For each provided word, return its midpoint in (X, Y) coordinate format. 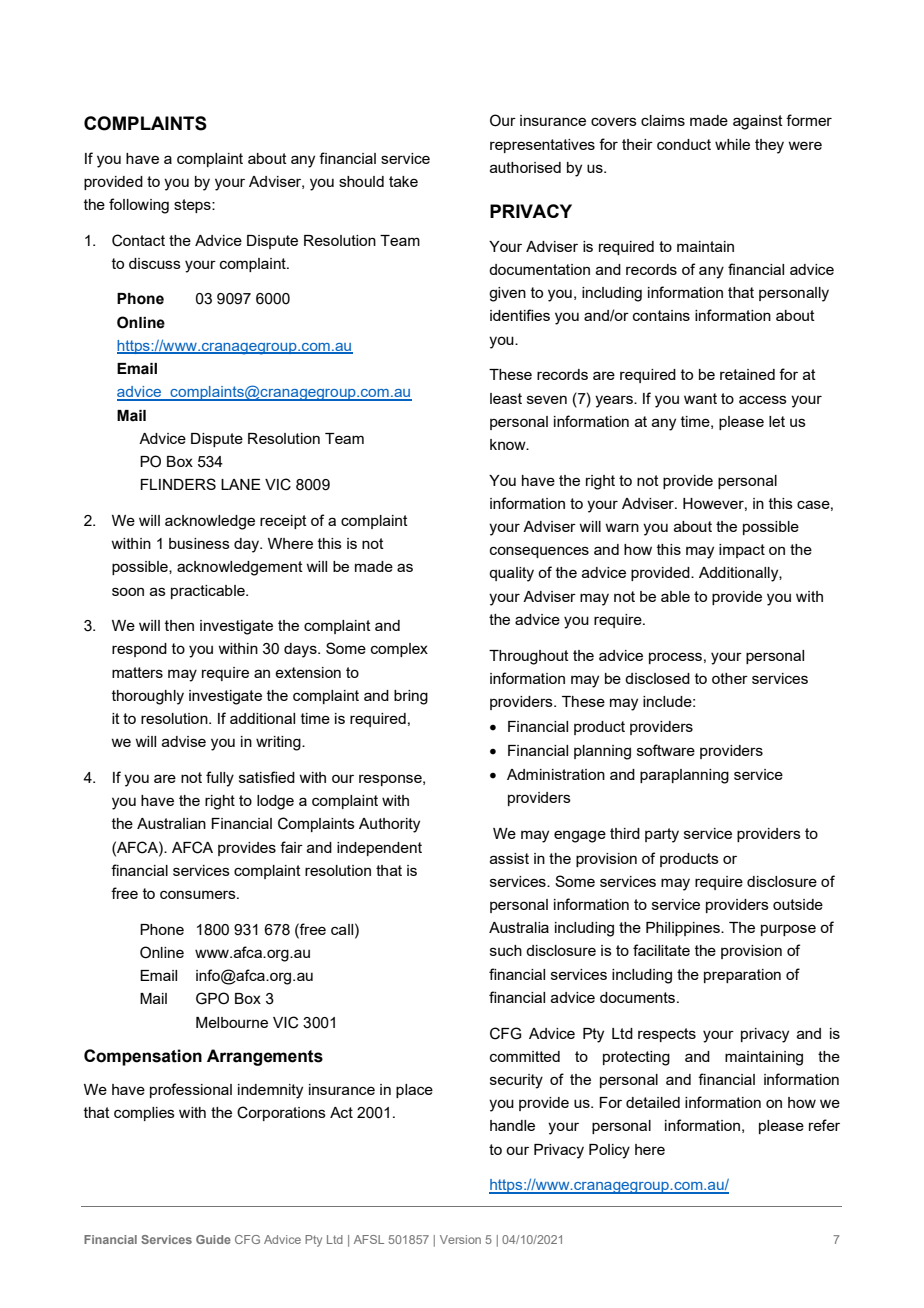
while (732, 144)
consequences (539, 552)
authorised (525, 167)
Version (460, 1239)
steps (193, 206)
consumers (199, 894)
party (662, 835)
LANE (241, 484)
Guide (213, 1239)
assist (509, 858)
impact (742, 551)
